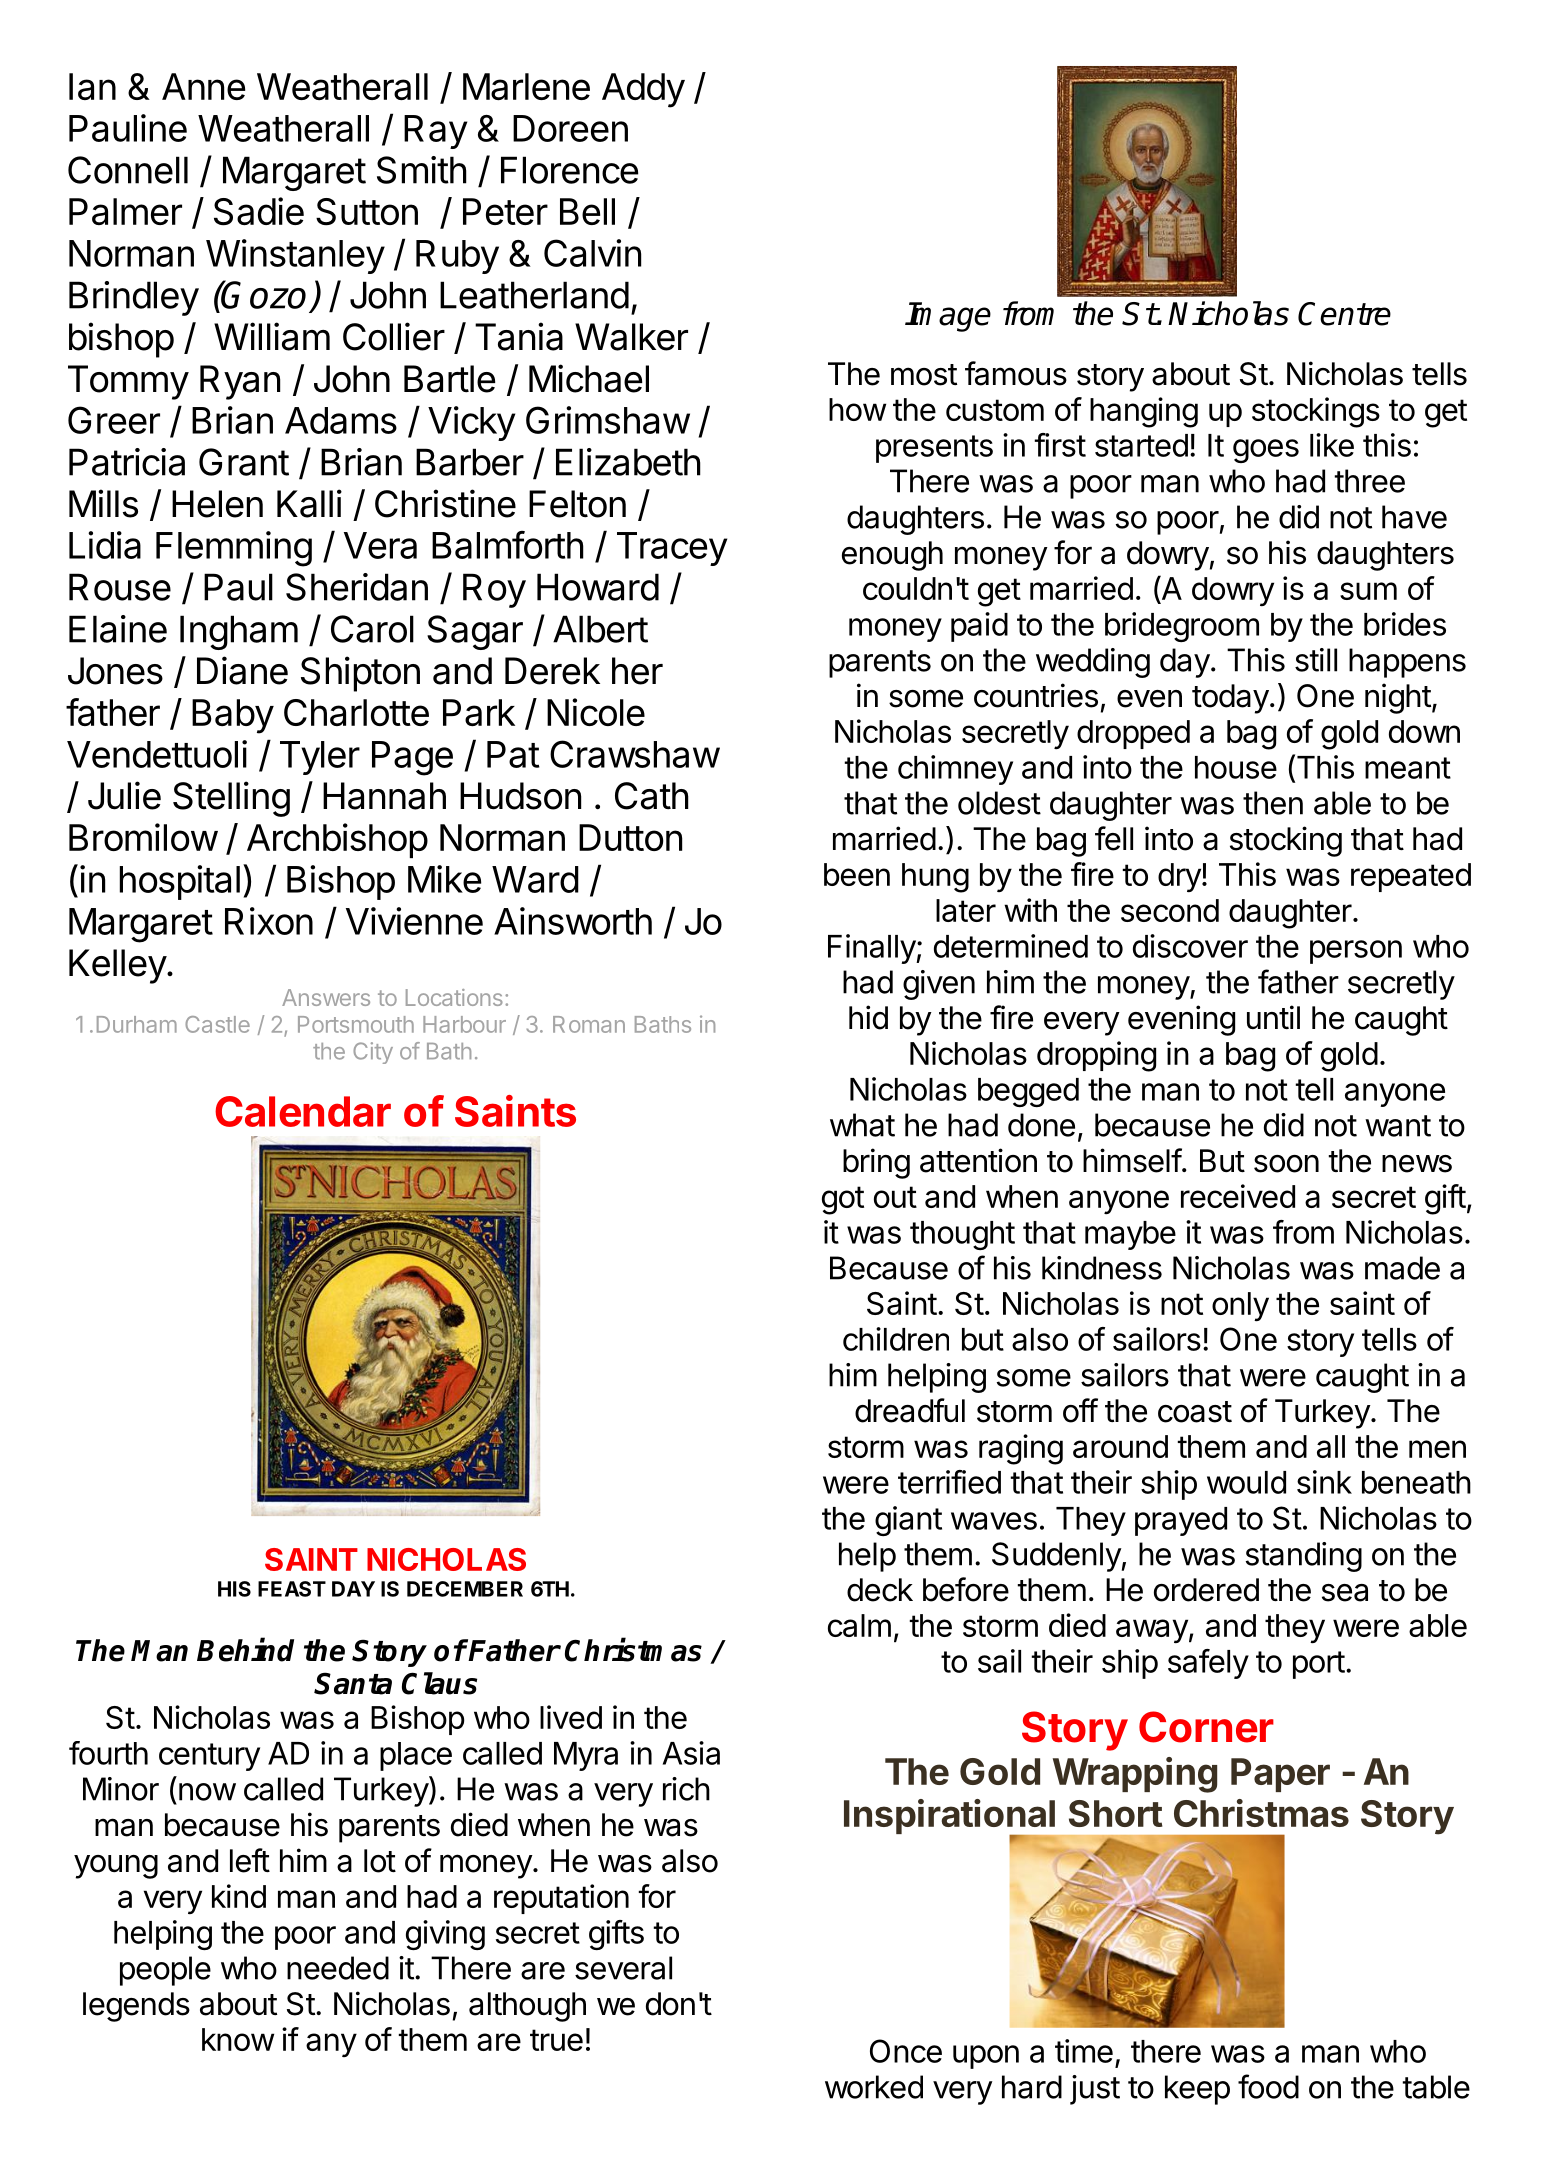 The height and width of the image is (2182, 1543). I want to click on until, so click(1273, 1017).
